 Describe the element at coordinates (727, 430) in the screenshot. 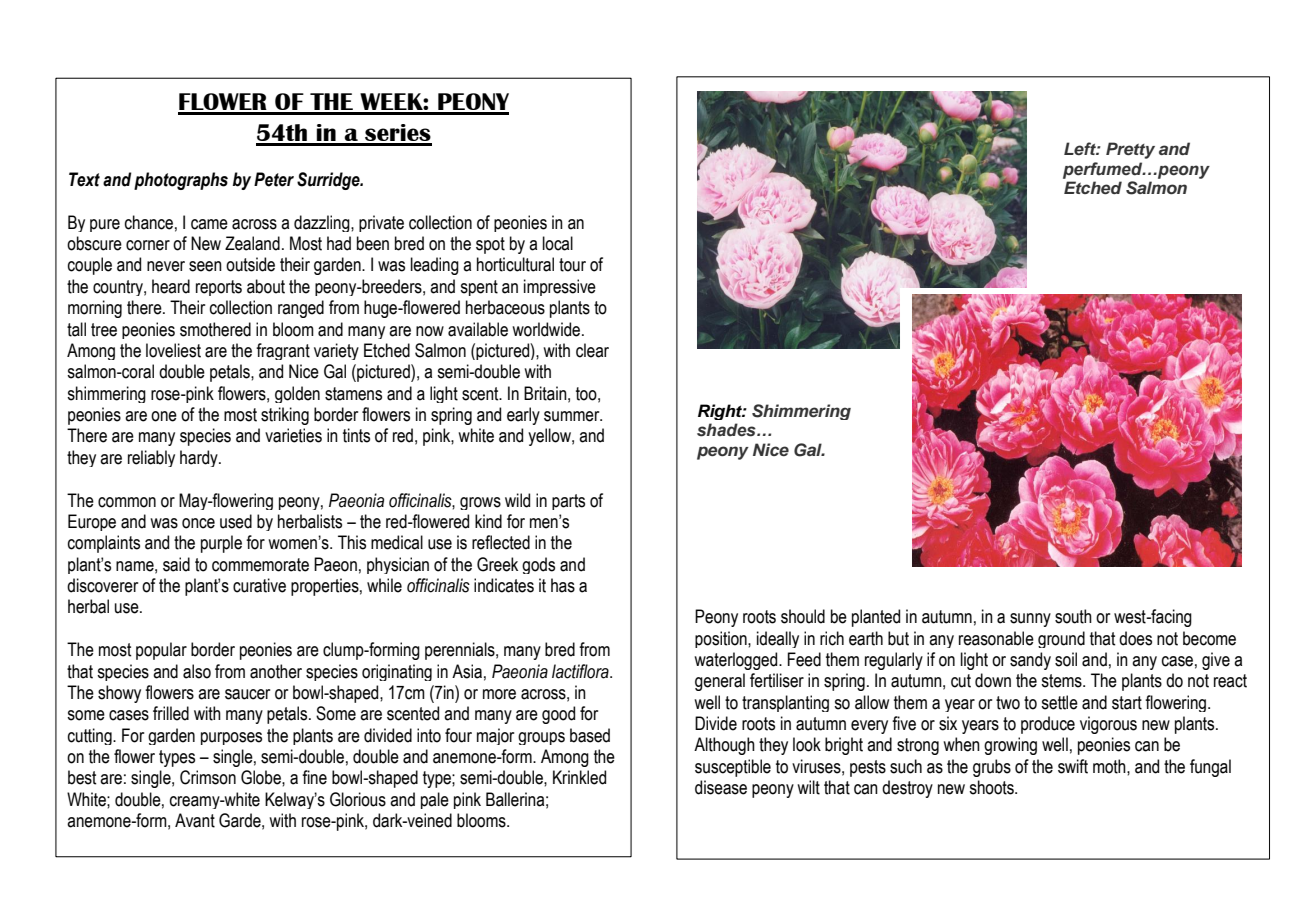

I see `shades` at that location.
